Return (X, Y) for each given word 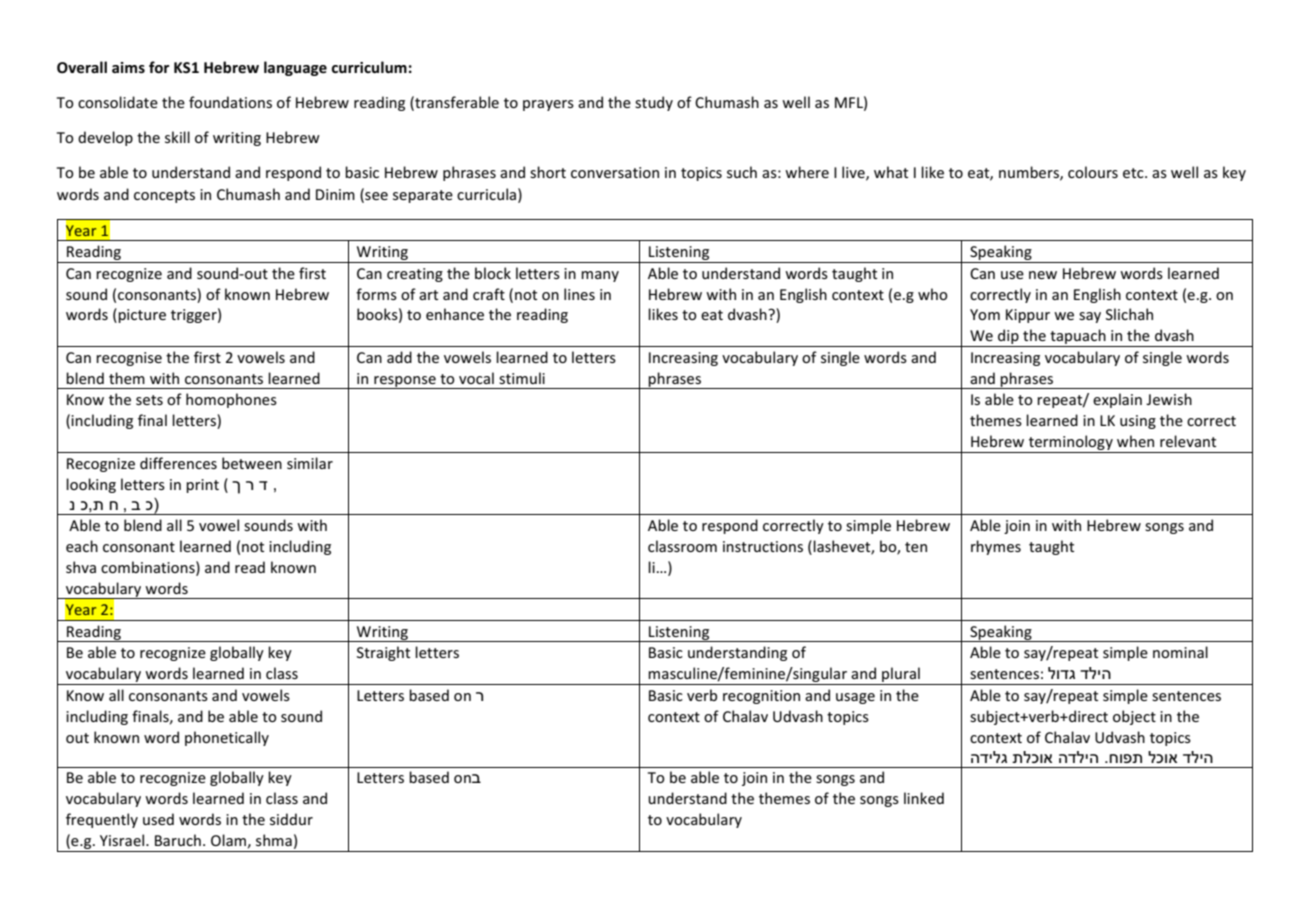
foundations (230, 102)
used (158, 819)
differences (178, 463)
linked (924, 798)
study (654, 103)
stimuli (522, 378)
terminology (1070, 444)
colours (1093, 172)
